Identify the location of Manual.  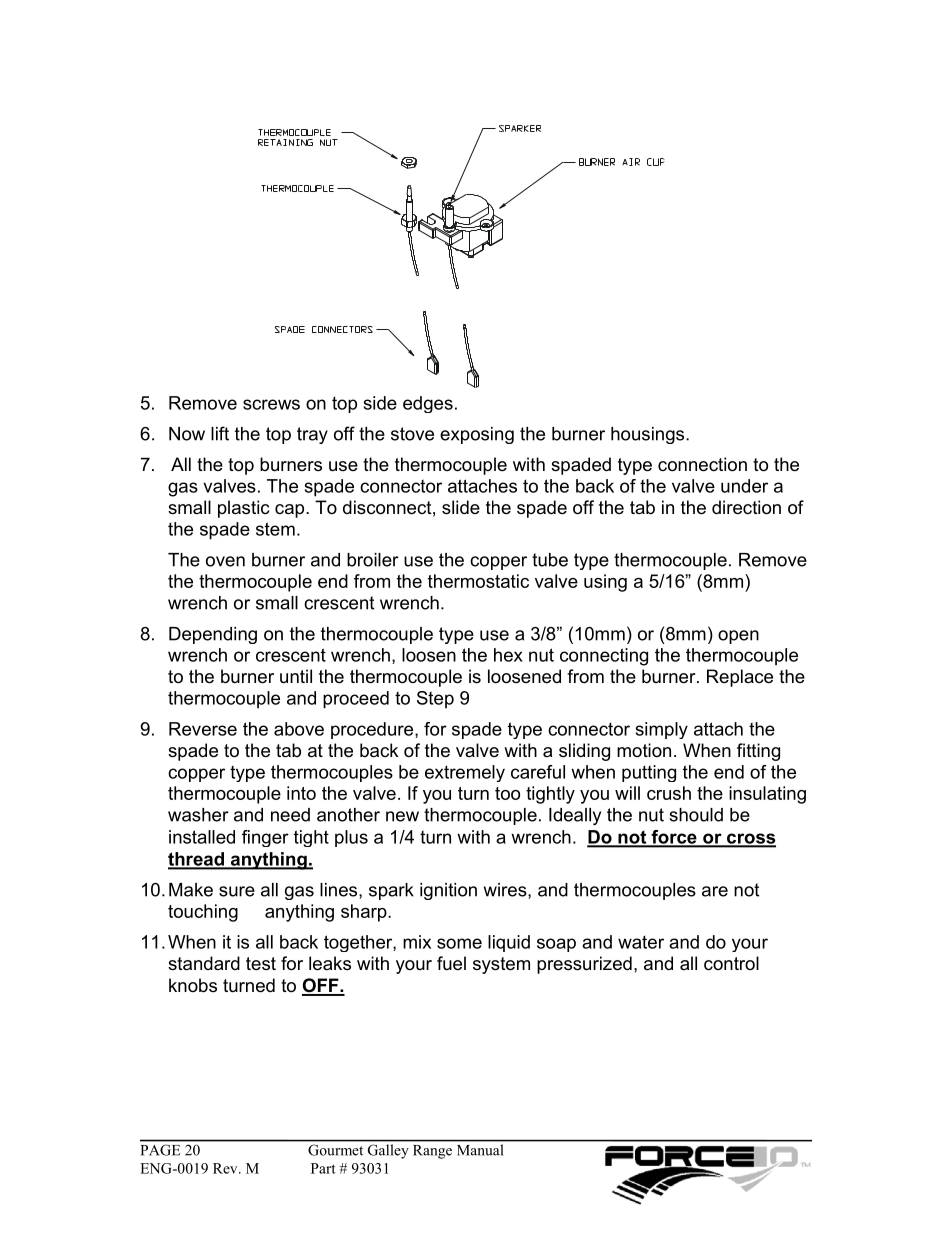
(480, 1150).
